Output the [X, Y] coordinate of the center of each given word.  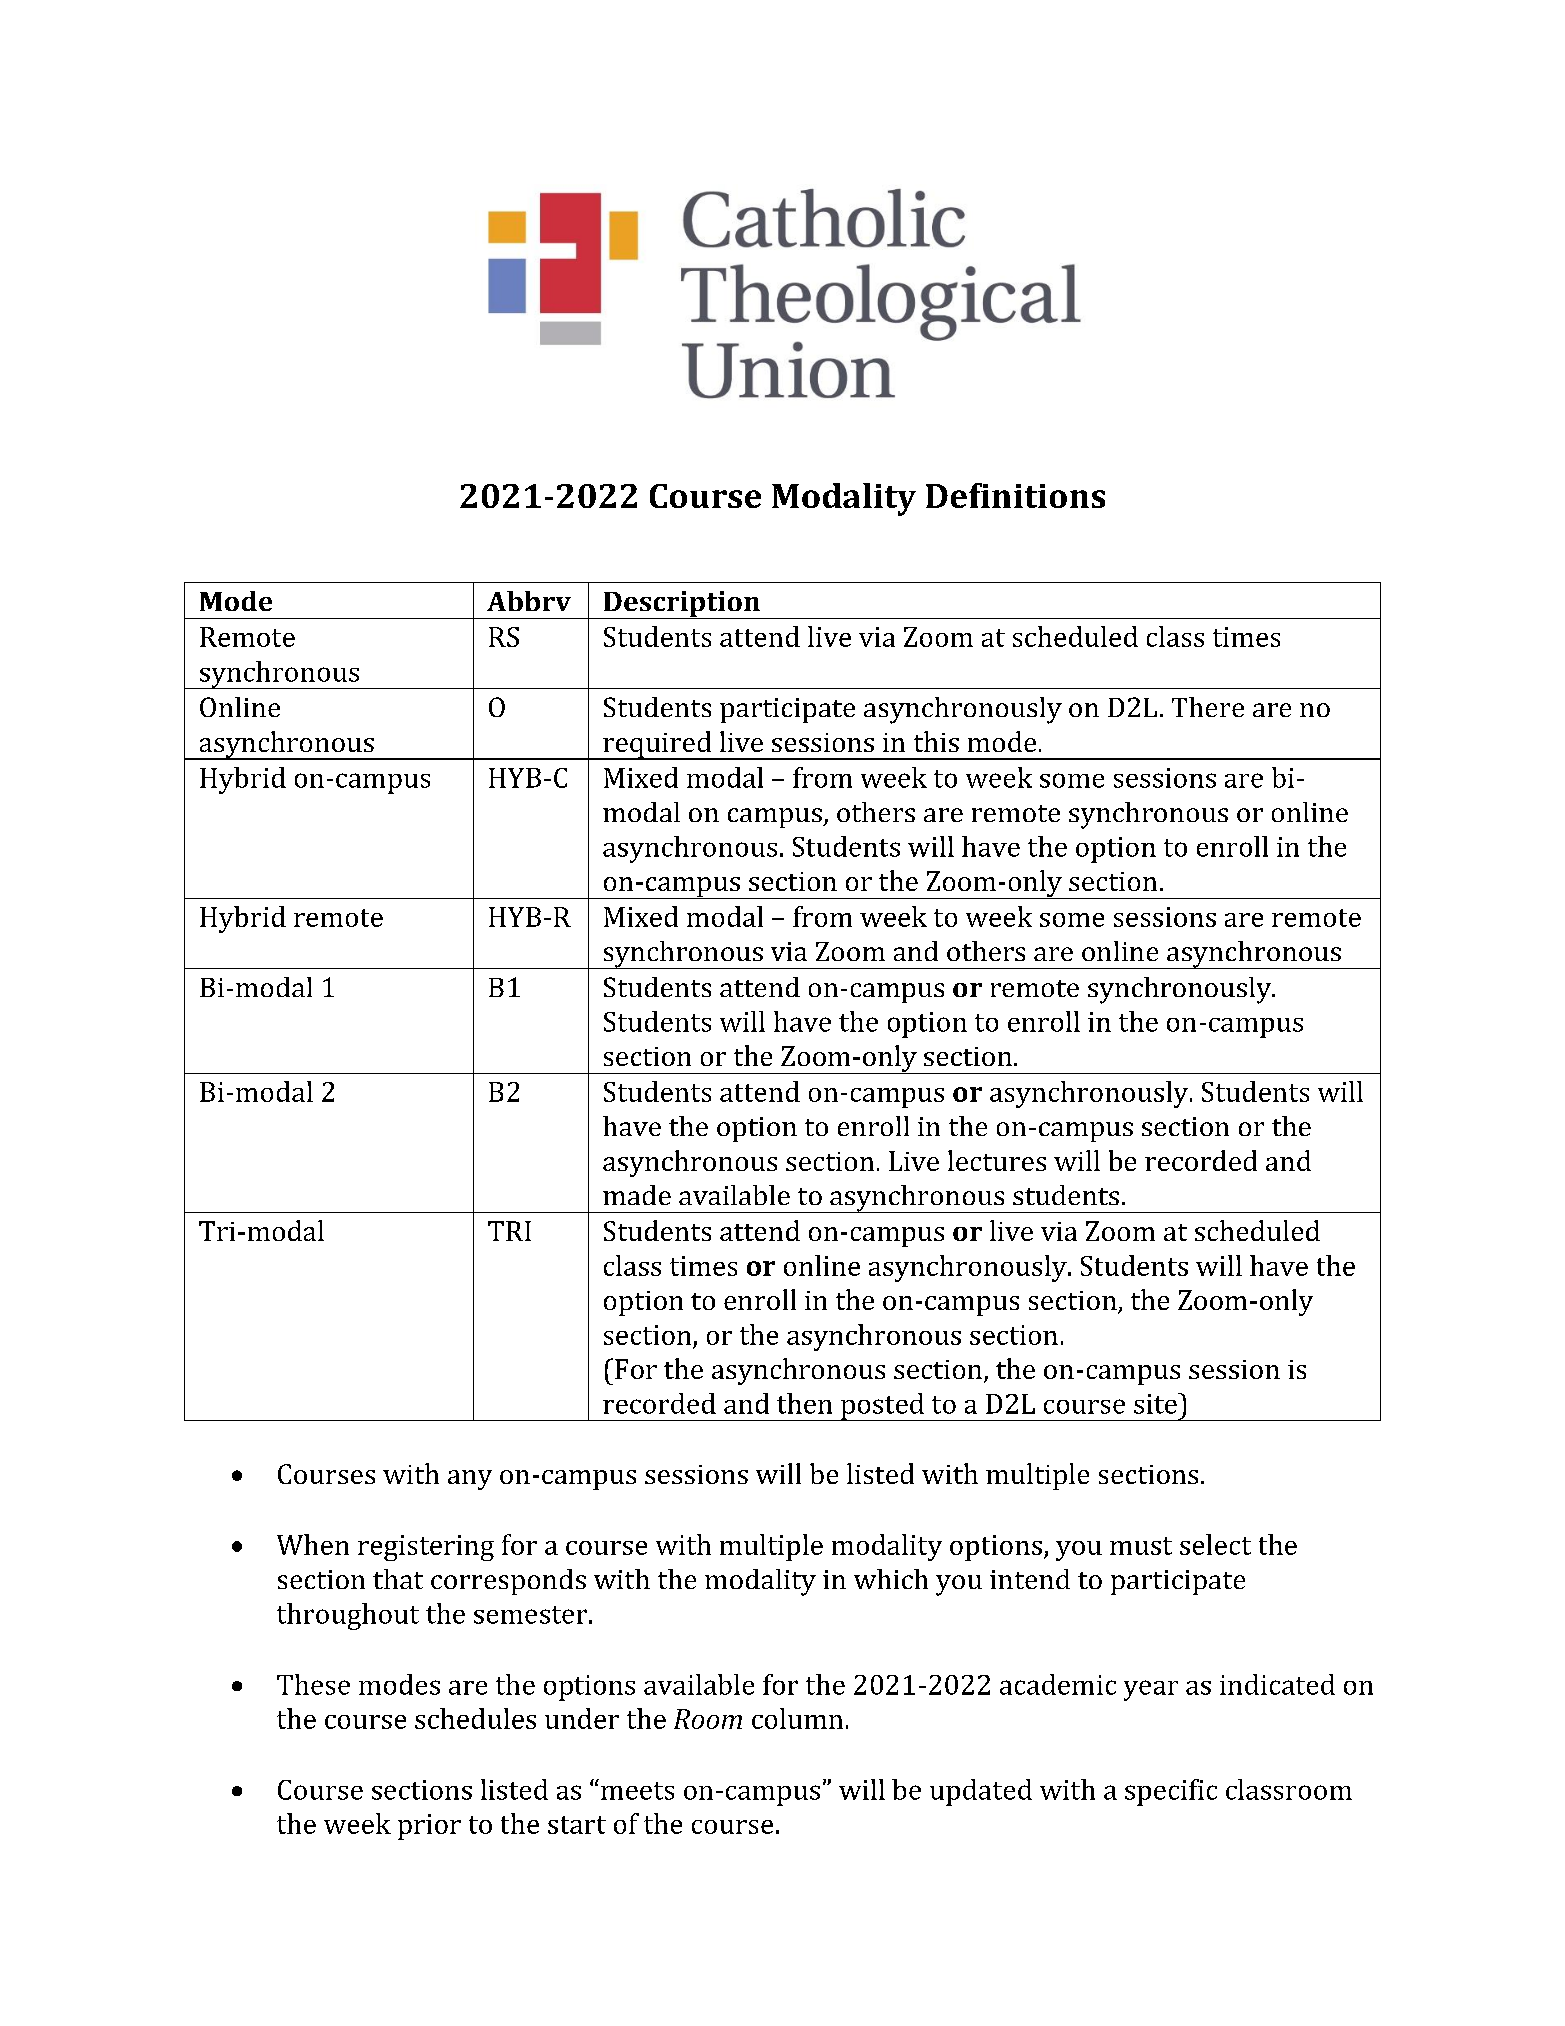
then [804, 1403]
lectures [997, 1160]
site [1156, 1403]
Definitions [1015, 495]
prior [429, 1827]
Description [681, 605]
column [797, 1718]
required [657, 745]
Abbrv [529, 601]
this [936, 741]
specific [1171, 1792]
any [470, 1480]
